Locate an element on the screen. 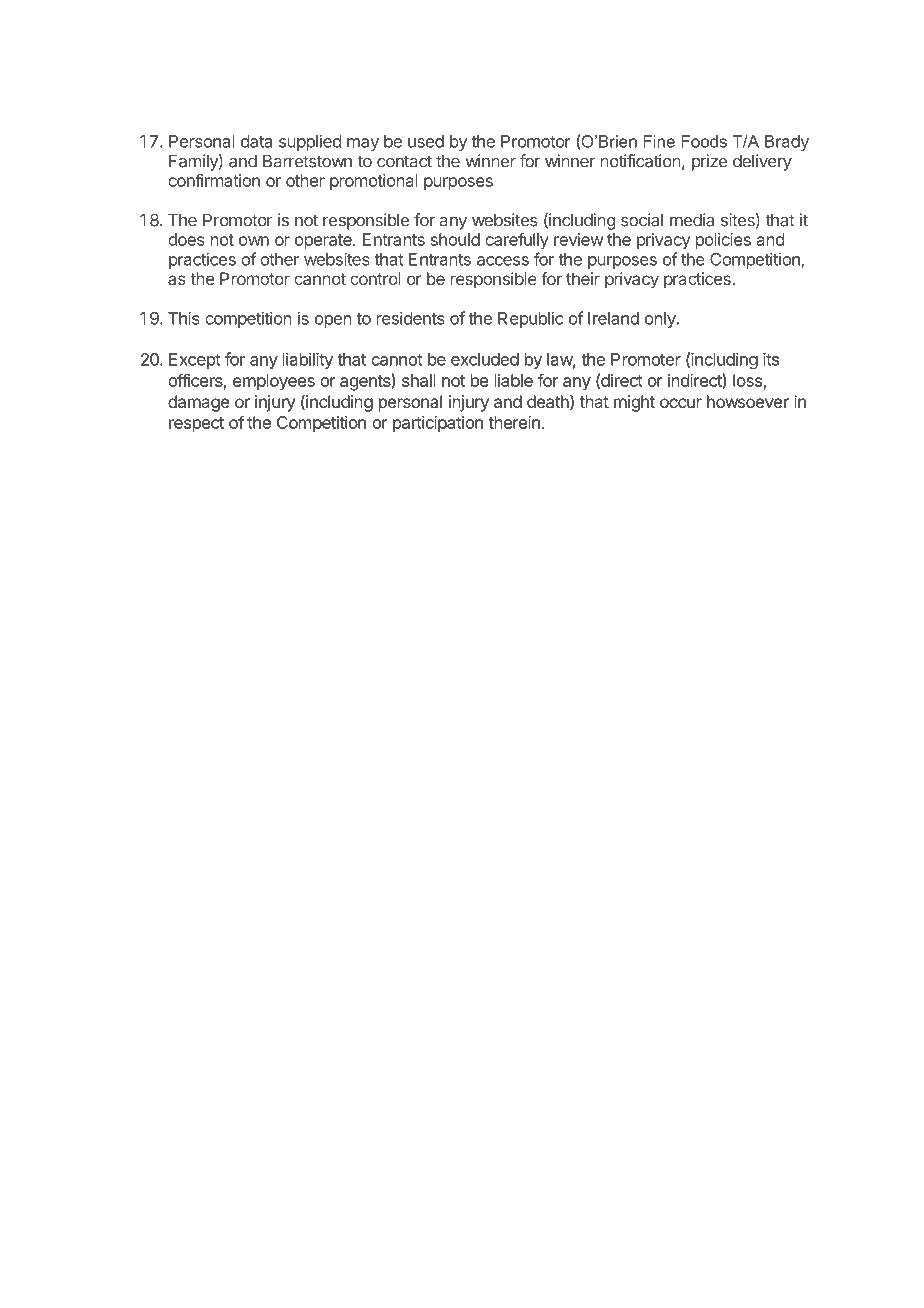 The image size is (924, 1308). control is located at coordinates (375, 278).
